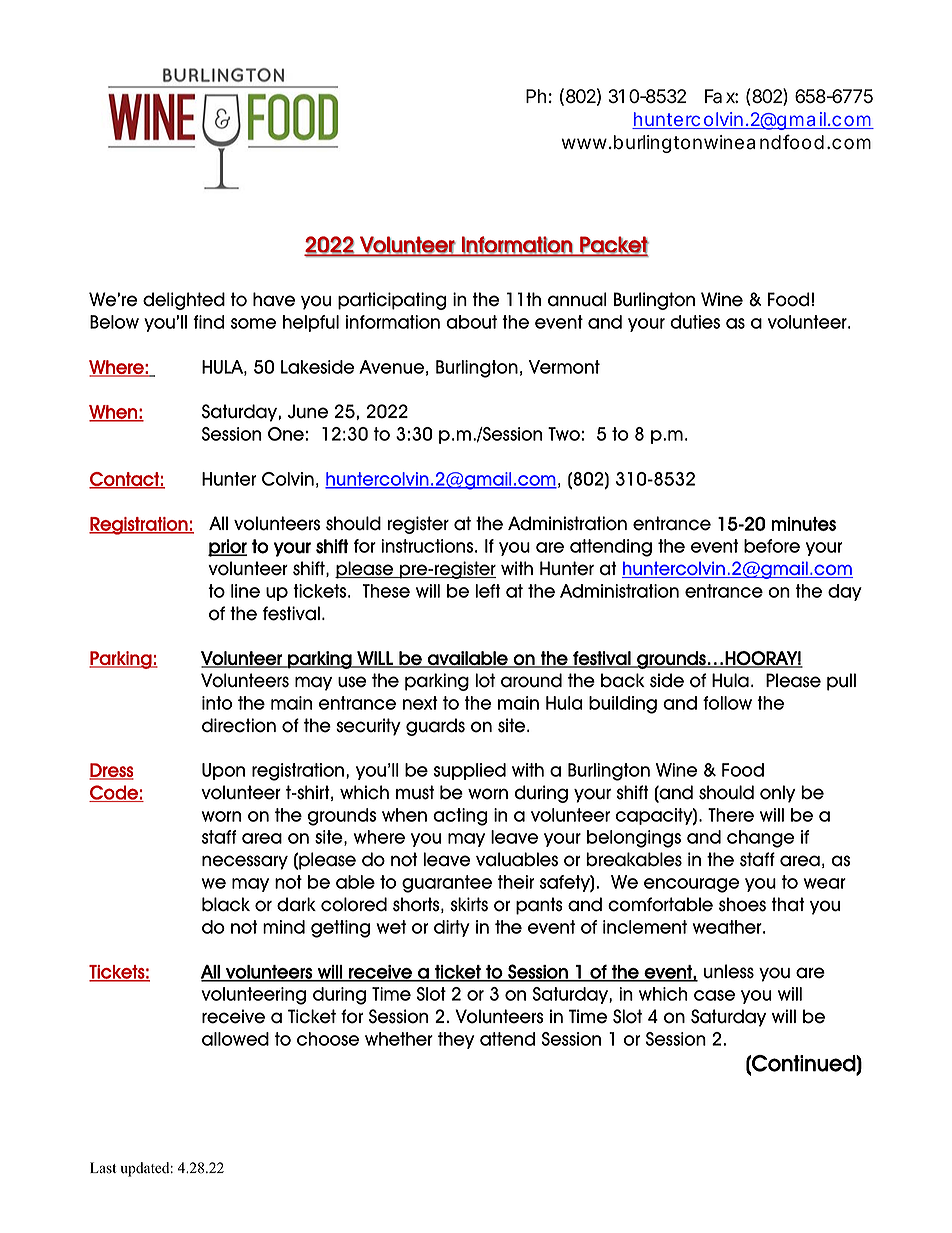 The image size is (952, 1233). What do you see at coordinates (103, 1168) in the page?
I see `Last` at bounding box center [103, 1168].
